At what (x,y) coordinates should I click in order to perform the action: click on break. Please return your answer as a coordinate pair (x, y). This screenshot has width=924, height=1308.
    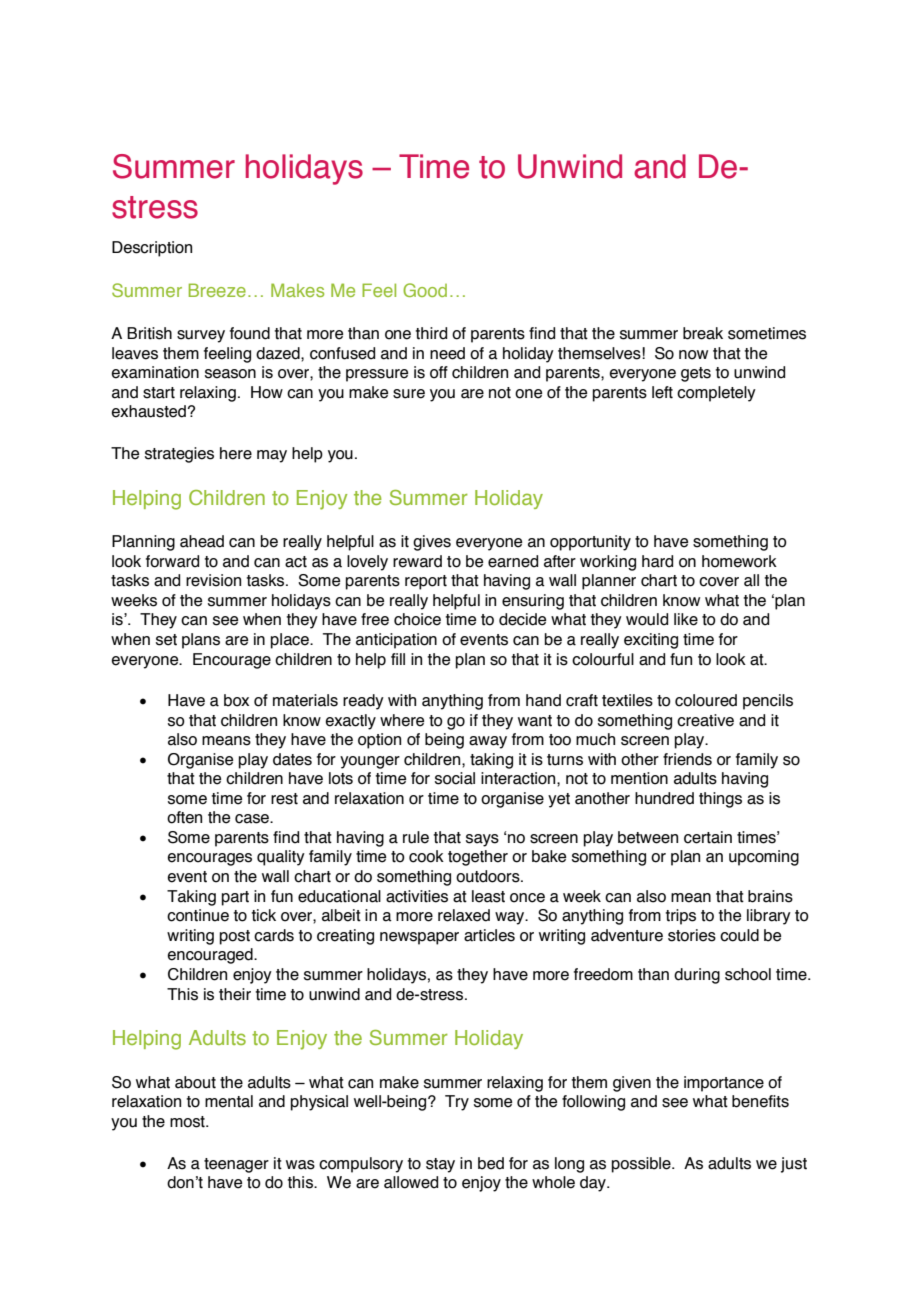
    Looking at the image, I should click on (703, 333).
